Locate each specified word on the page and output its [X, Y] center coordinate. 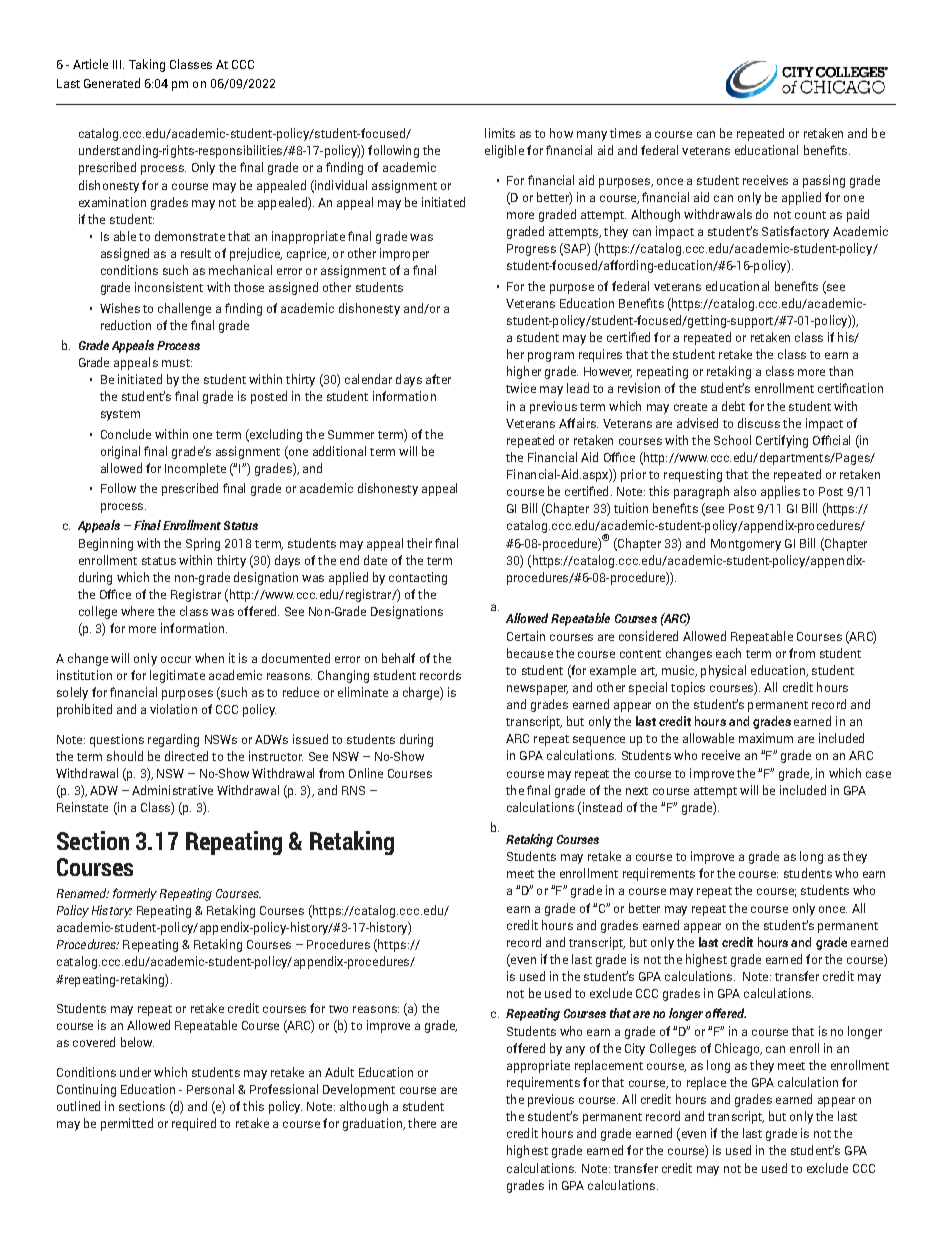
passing [824, 181]
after [438, 379]
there [422, 1123]
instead [601, 808]
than [841, 371]
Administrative [172, 790]
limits [500, 133]
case [878, 774]
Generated [112, 83]
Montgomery [746, 545]
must [177, 363]
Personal [210, 1089]
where [137, 611]
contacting [418, 578]
